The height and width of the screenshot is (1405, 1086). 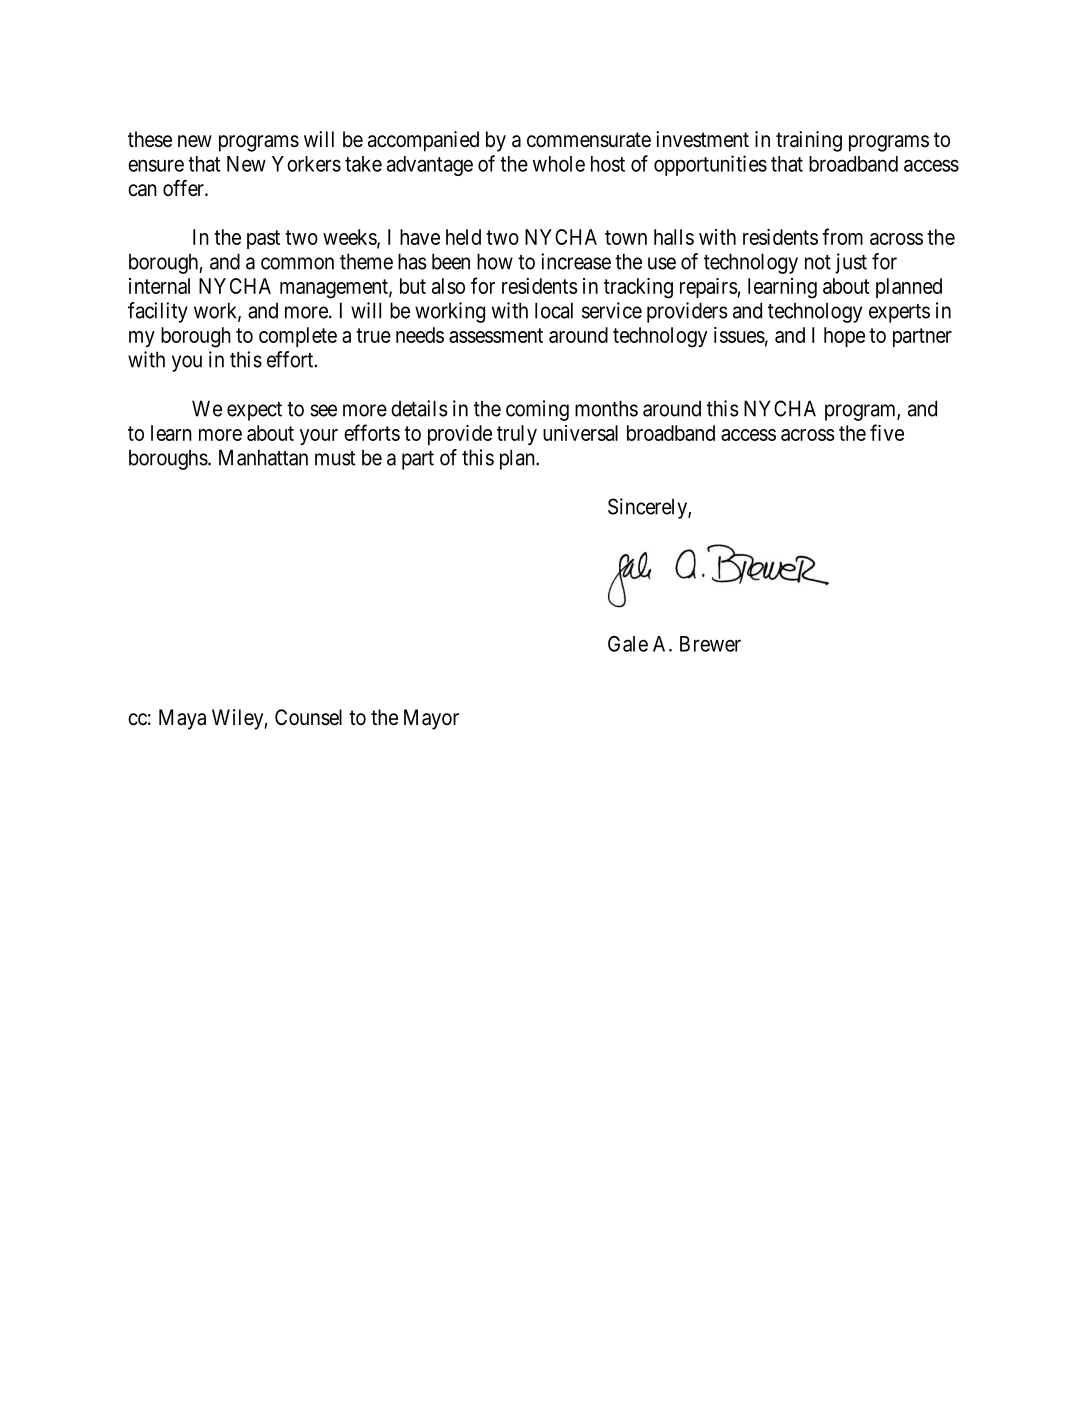 What do you see at coordinates (182, 719) in the screenshot?
I see `Maya` at bounding box center [182, 719].
